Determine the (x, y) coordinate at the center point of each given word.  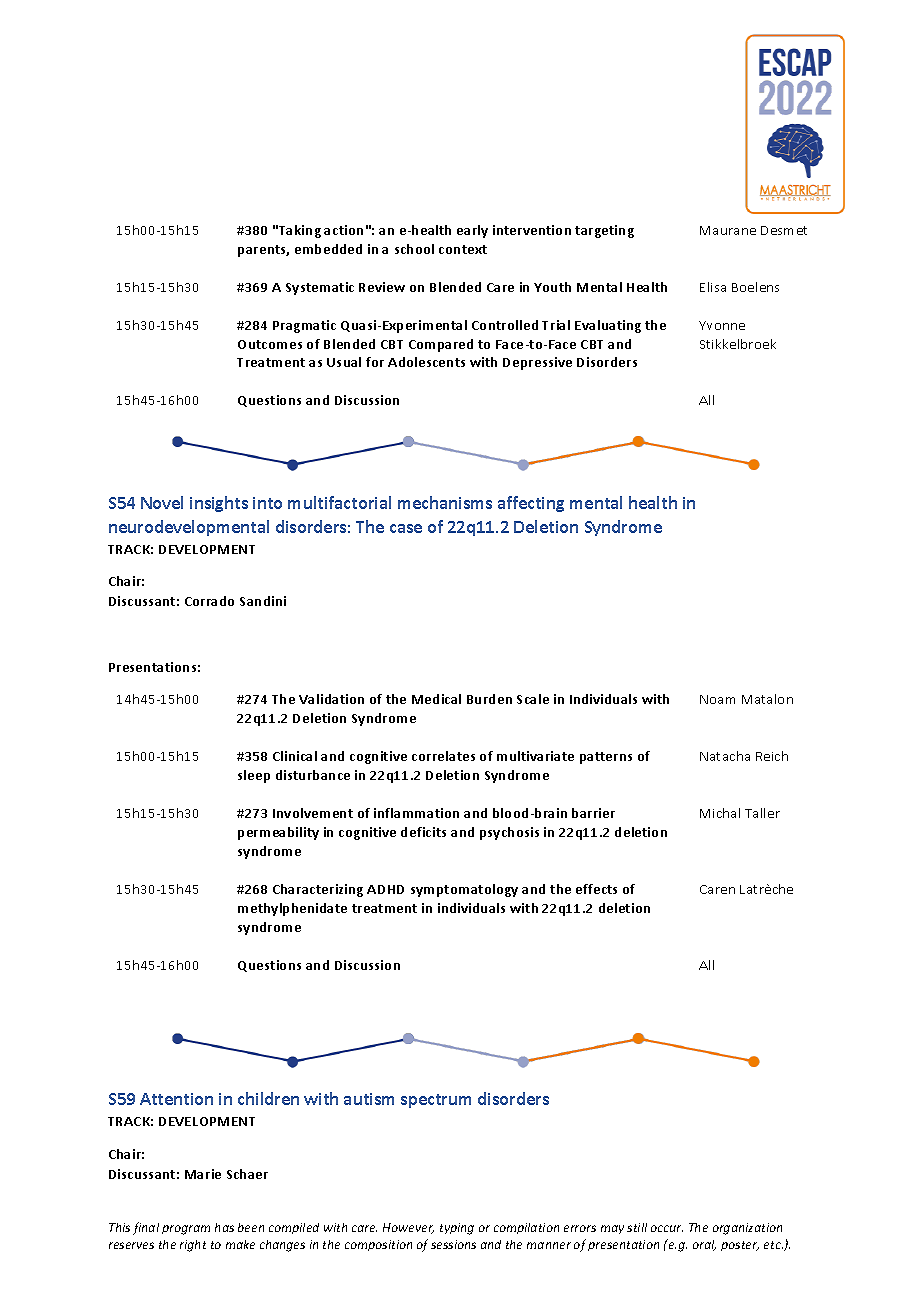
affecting (531, 504)
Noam (717, 699)
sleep (254, 776)
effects (596, 889)
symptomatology (464, 890)
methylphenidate (292, 909)
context (463, 249)
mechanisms (445, 502)
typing (457, 1229)
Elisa (713, 287)
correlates (443, 756)
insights (219, 504)
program (186, 1230)
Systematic (320, 288)
